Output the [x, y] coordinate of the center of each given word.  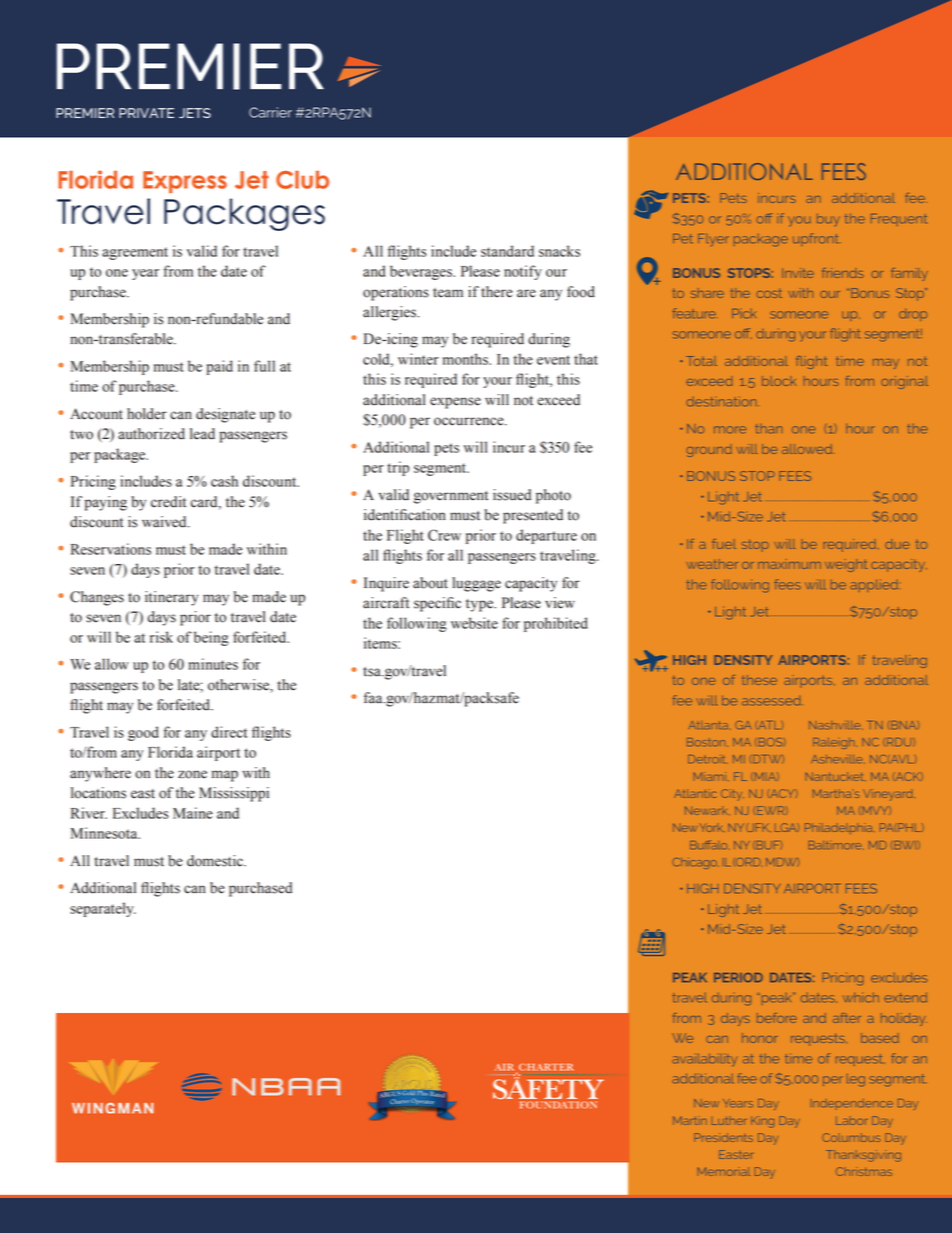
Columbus [851, 1137]
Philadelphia [840, 828]
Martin [690, 1120]
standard [507, 251]
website [474, 623]
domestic [216, 861]
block [779, 381]
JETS [195, 113]
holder [147, 414]
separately [103, 909]
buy [828, 220]
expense [455, 403]
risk [161, 637]
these [759, 680]
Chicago [696, 863]
